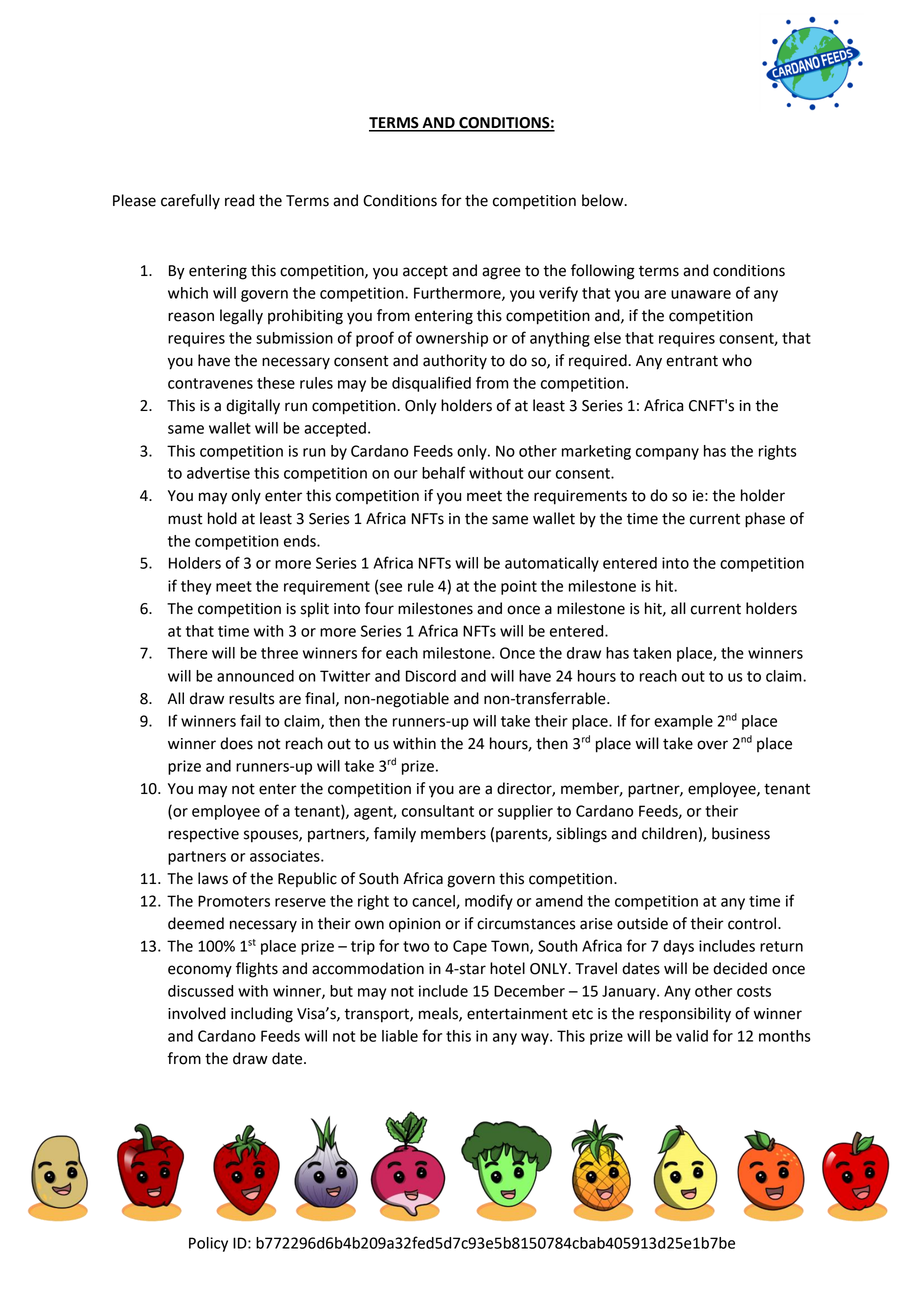  Describe the element at coordinates (190, 201) in the image. I see `carefully` at that location.
